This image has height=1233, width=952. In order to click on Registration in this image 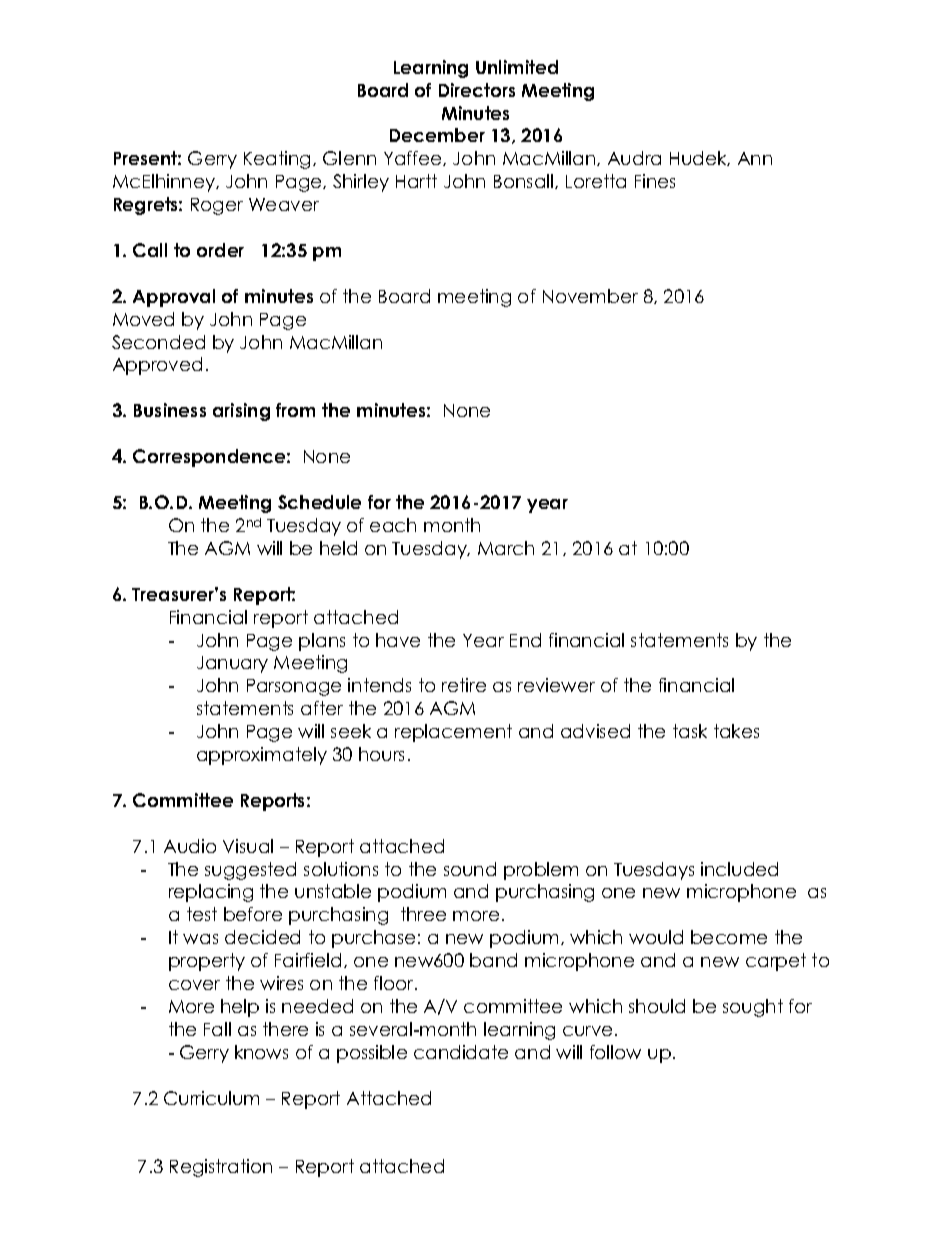, I will do `click(221, 1168)`.
